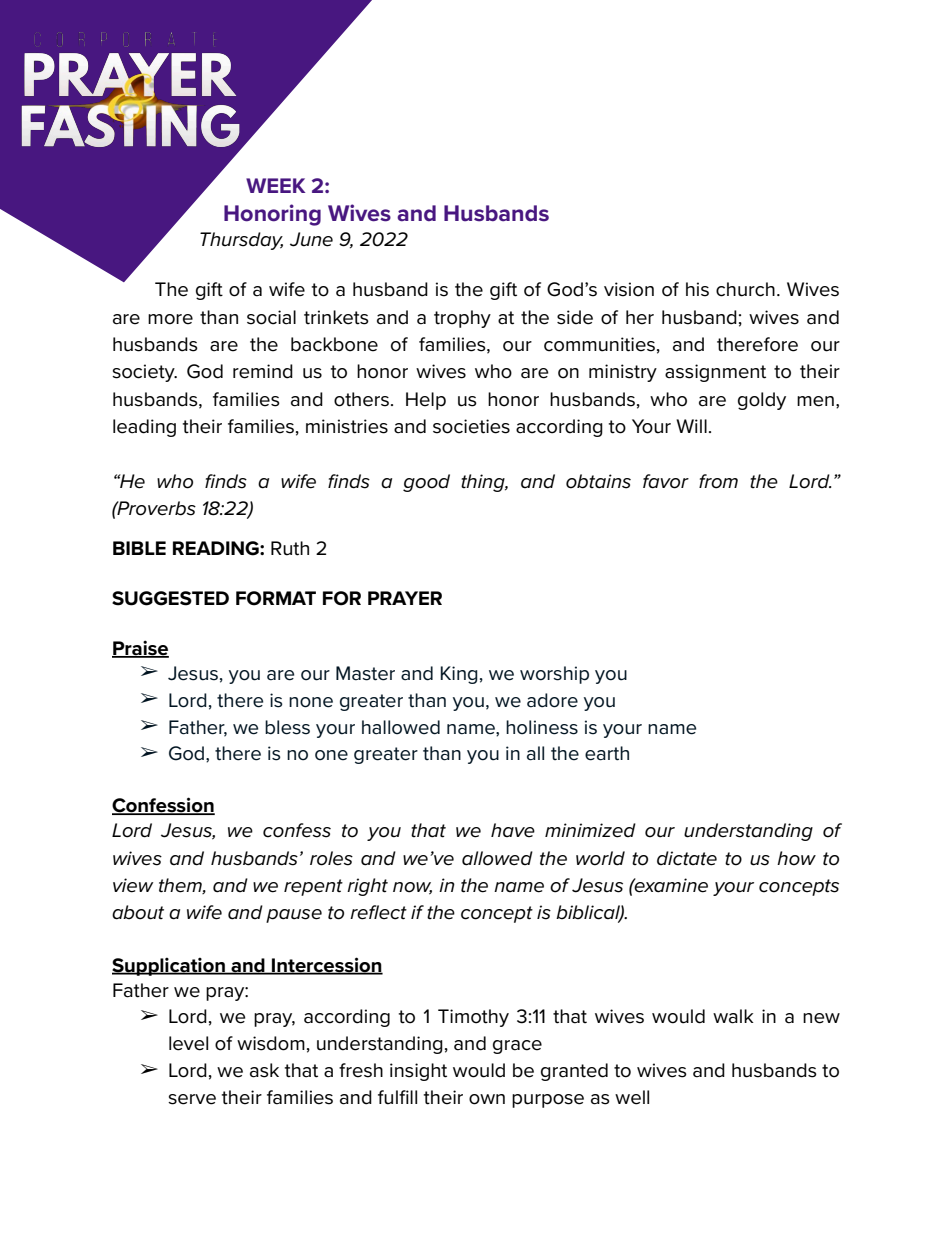 The height and width of the image is (1233, 952). I want to click on trophy, so click(462, 319).
